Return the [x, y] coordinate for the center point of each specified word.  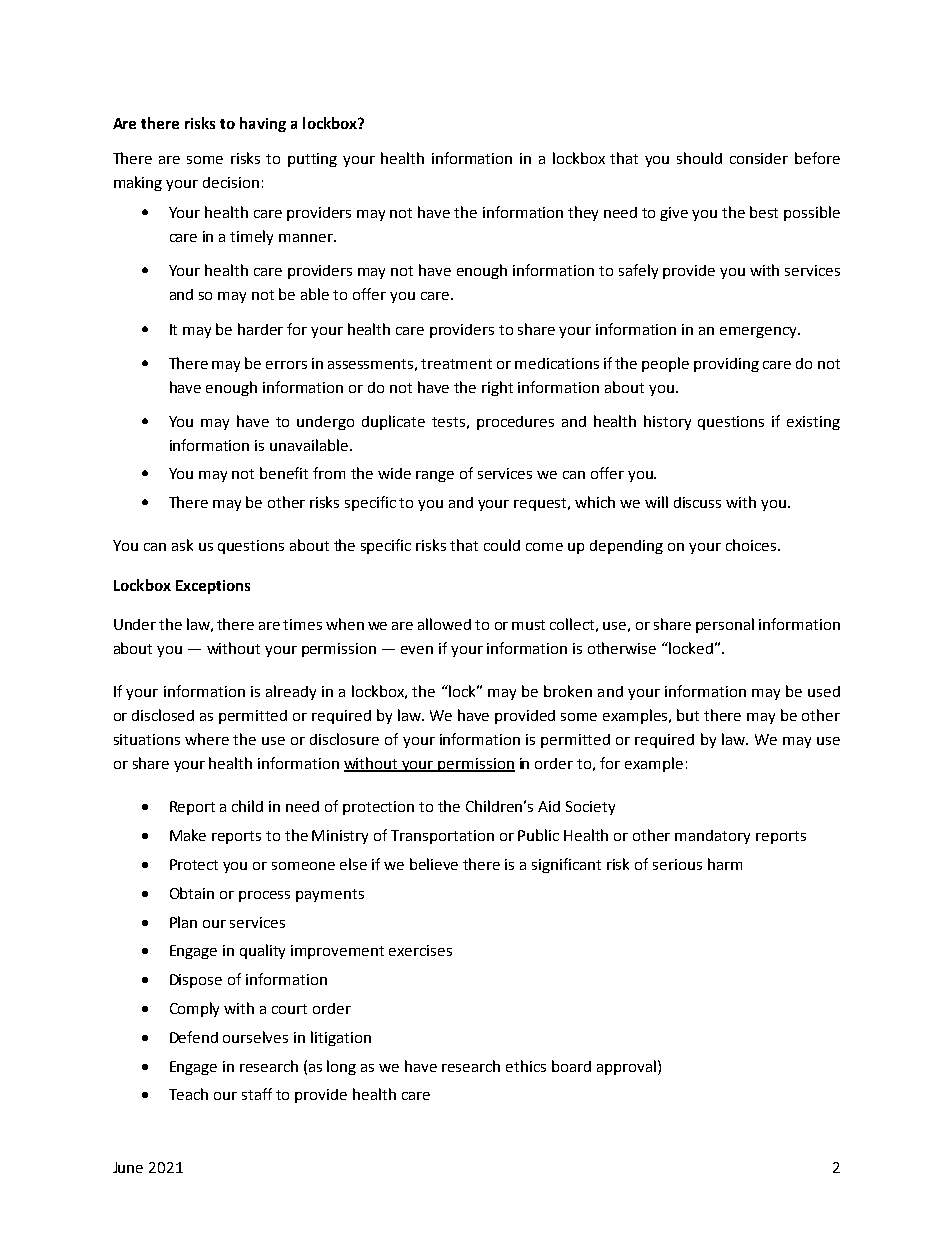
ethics [526, 1066]
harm [725, 864]
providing [726, 365]
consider [759, 158]
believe [434, 864]
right [497, 388]
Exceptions [213, 587]
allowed [444, 624]
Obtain [192, 893]
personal [725, 625]
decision [231, 182]
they [583, 213]
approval [626, 1067]
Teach [188, 1094]
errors [286, 365]
